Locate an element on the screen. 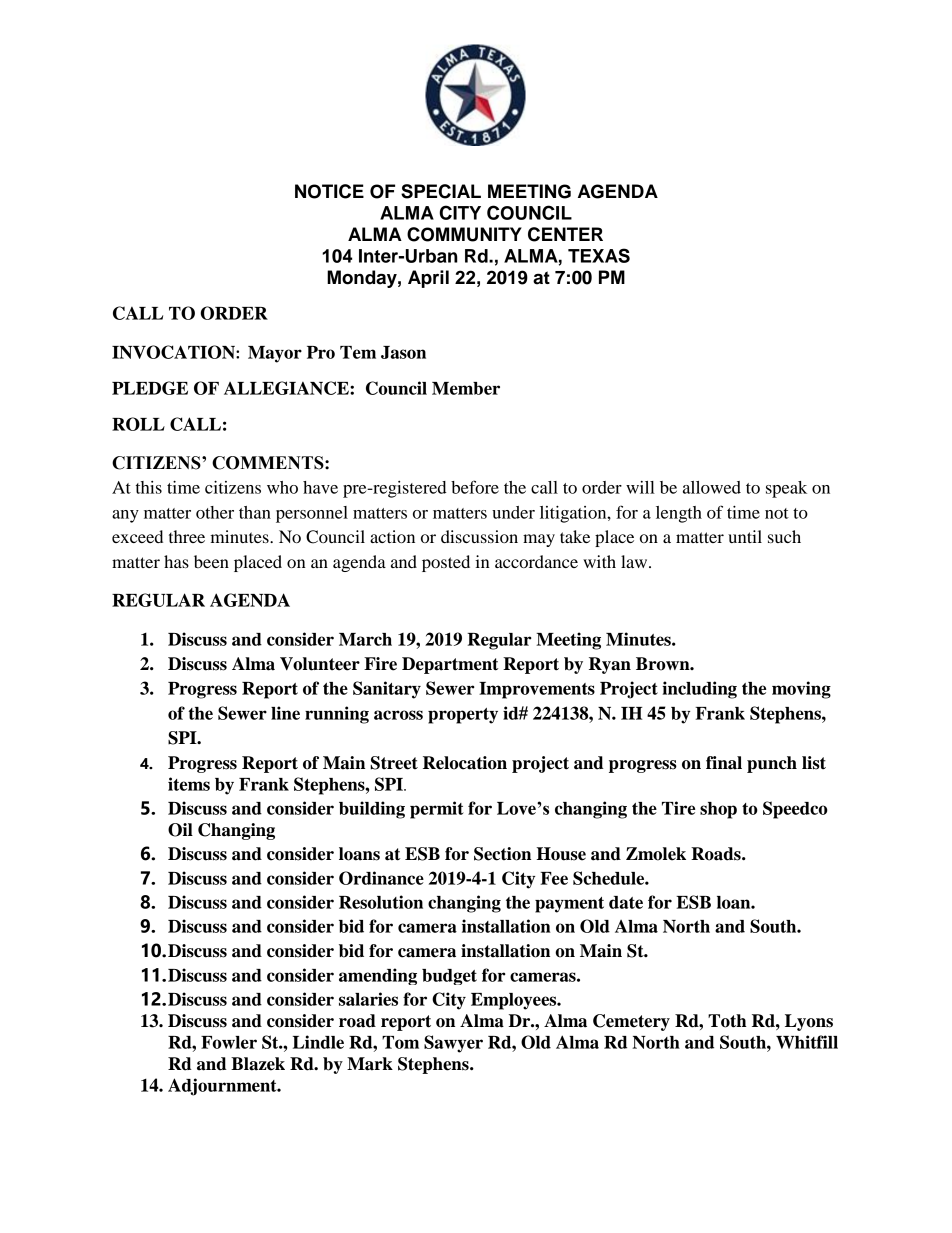  NOTICE is located at coordinates (329, 191).
